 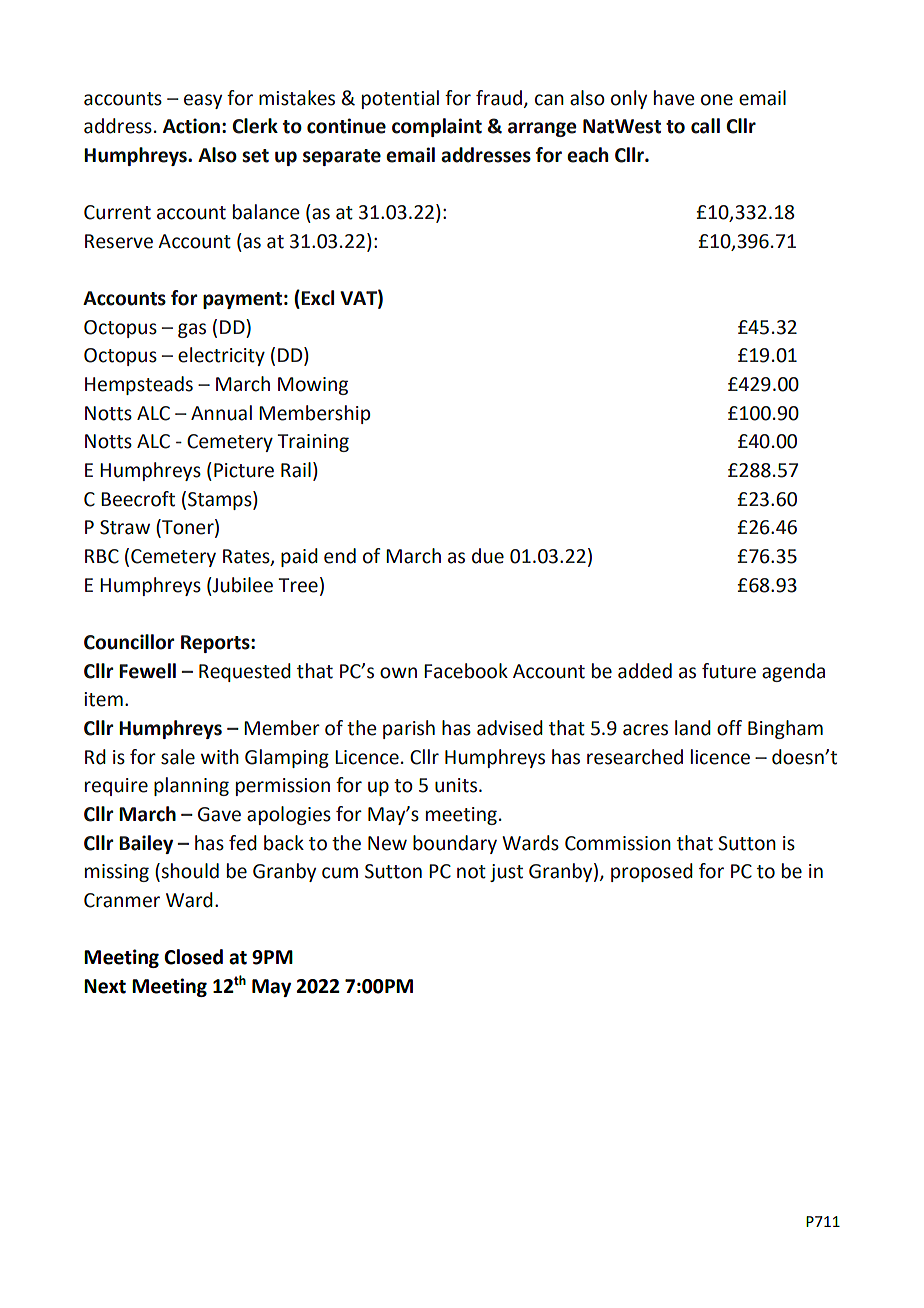 I want to click on call, so click(x=705, y=126).
